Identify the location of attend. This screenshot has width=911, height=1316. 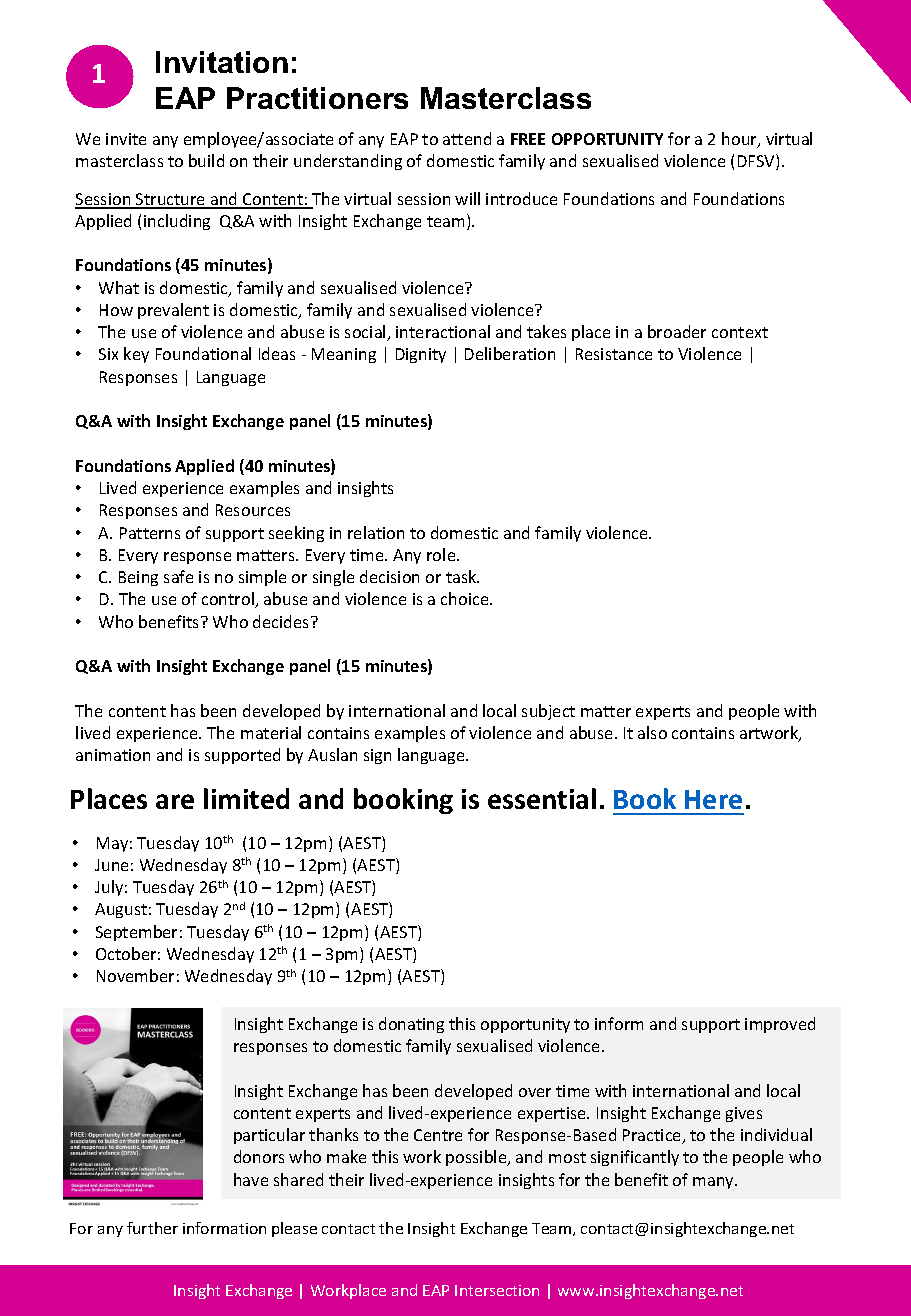
(467, 138).
